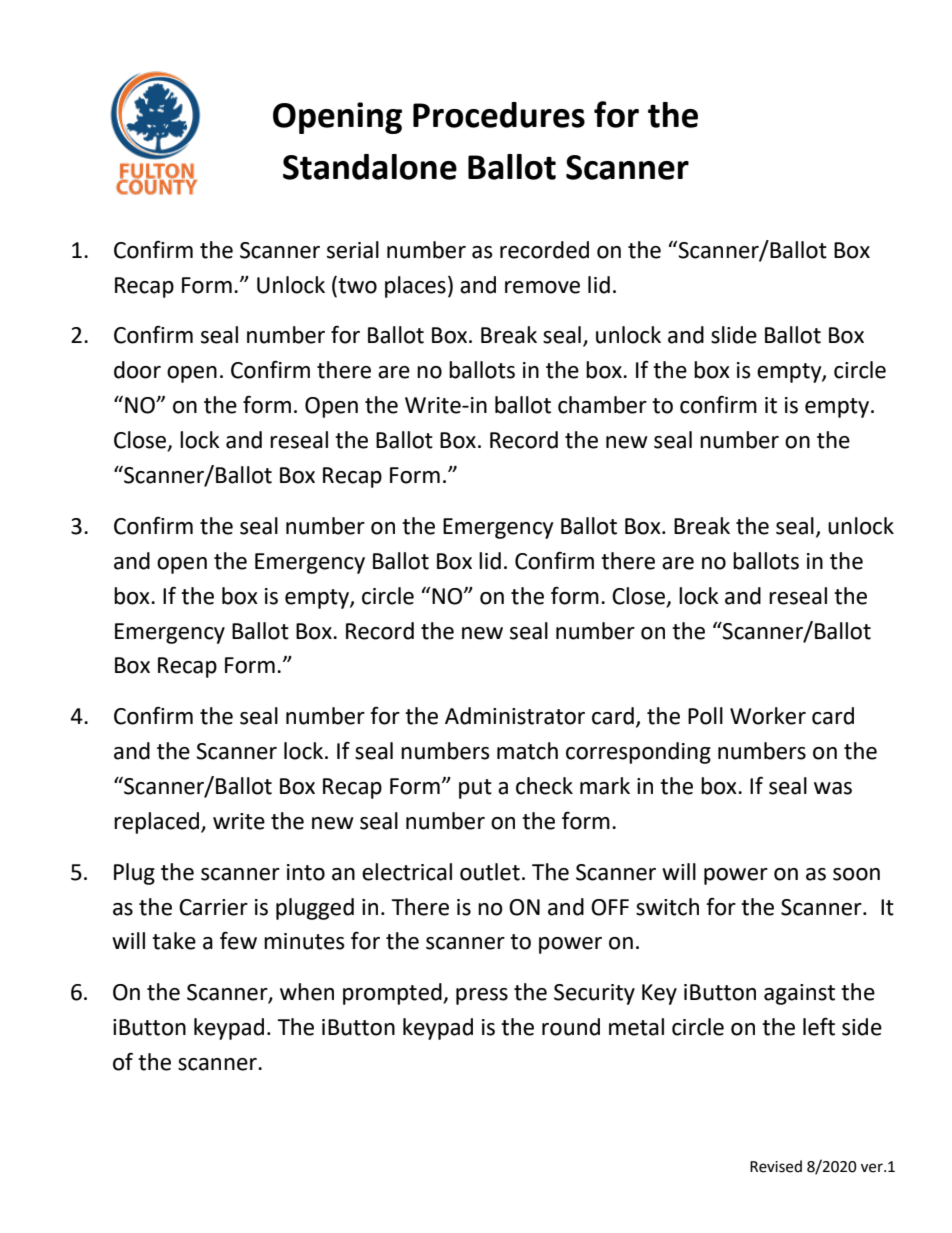 Image resolution: width=952 pixels, height=1233 pixels. Describe the element at coordinates (137, 370) in the document. I see `door` at that location.
